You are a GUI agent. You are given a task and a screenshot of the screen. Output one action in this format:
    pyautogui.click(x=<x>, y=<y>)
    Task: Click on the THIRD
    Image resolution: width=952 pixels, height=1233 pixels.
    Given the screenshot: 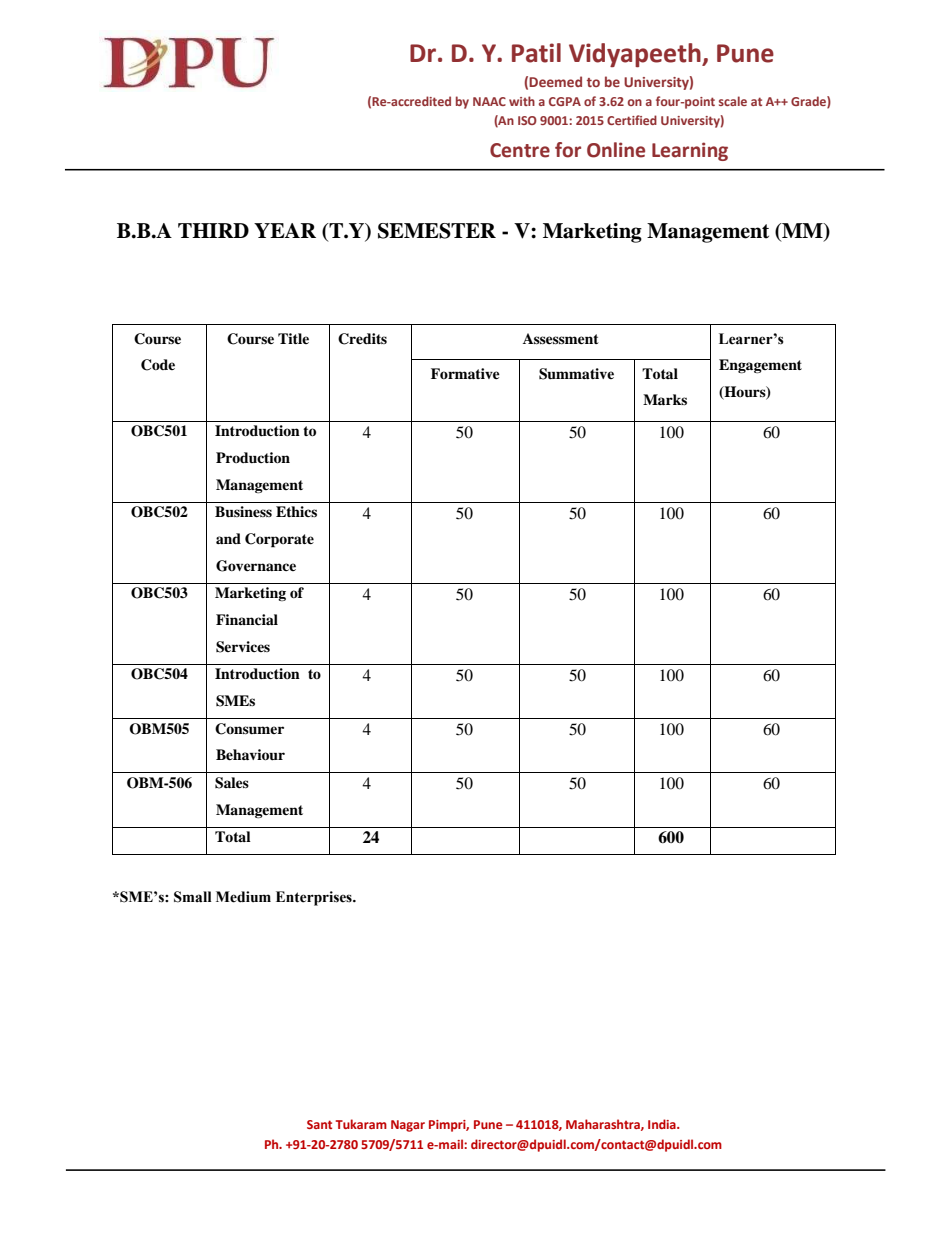 What is the action you would take?
    pyautogui.click(x=213, y=230)
